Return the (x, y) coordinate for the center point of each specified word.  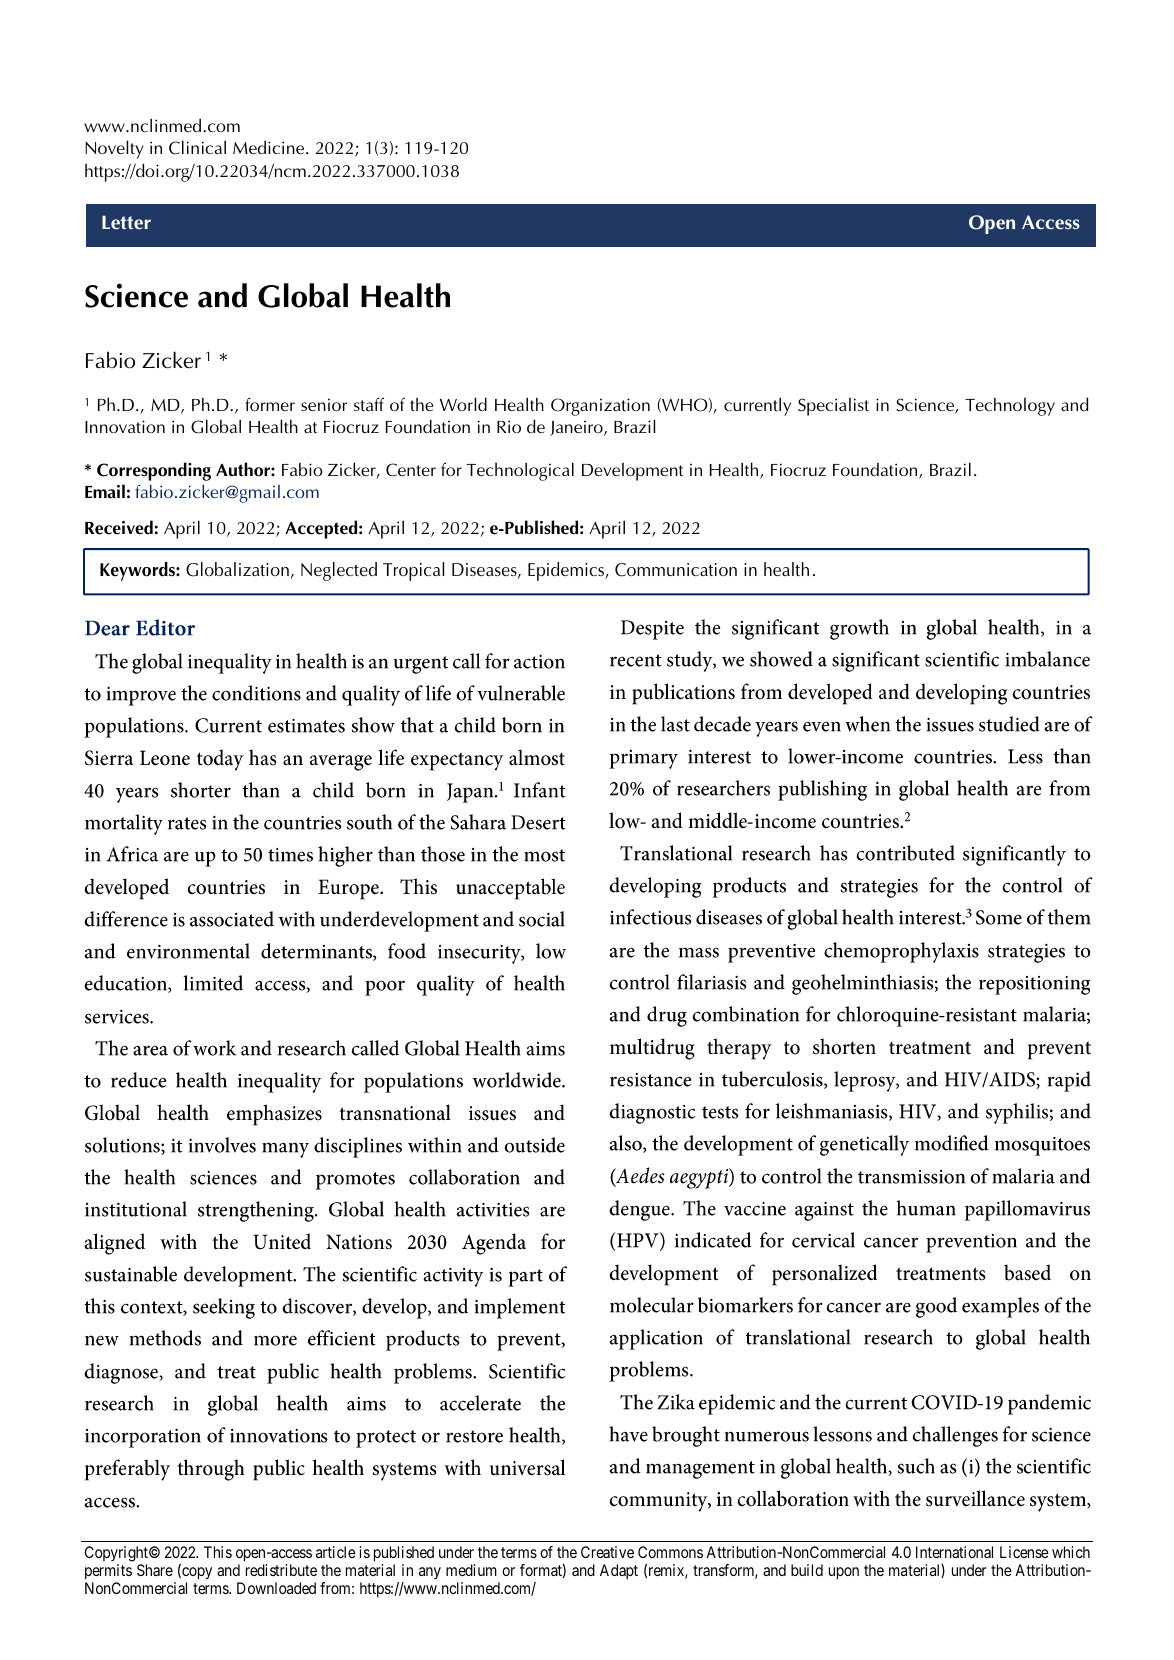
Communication (676, 570)
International (954, 1552)
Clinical (197, 147)
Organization (600, 407)
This (218, 1552)
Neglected (339, 571)
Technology (1010, 406)
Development (632, 472)
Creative (607, 1552)
